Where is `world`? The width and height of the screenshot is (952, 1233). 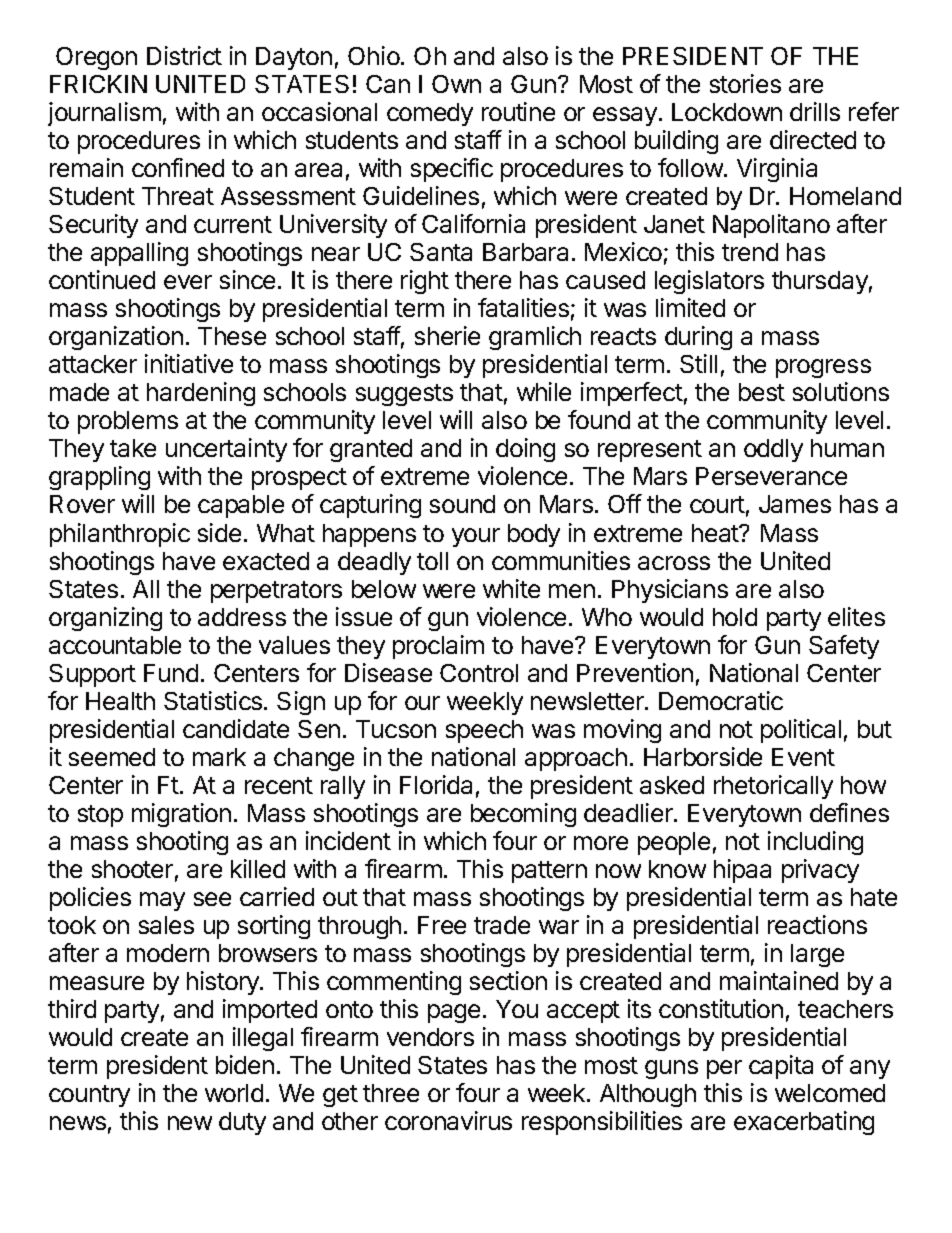
world is located at coordinates (234, 1093).
